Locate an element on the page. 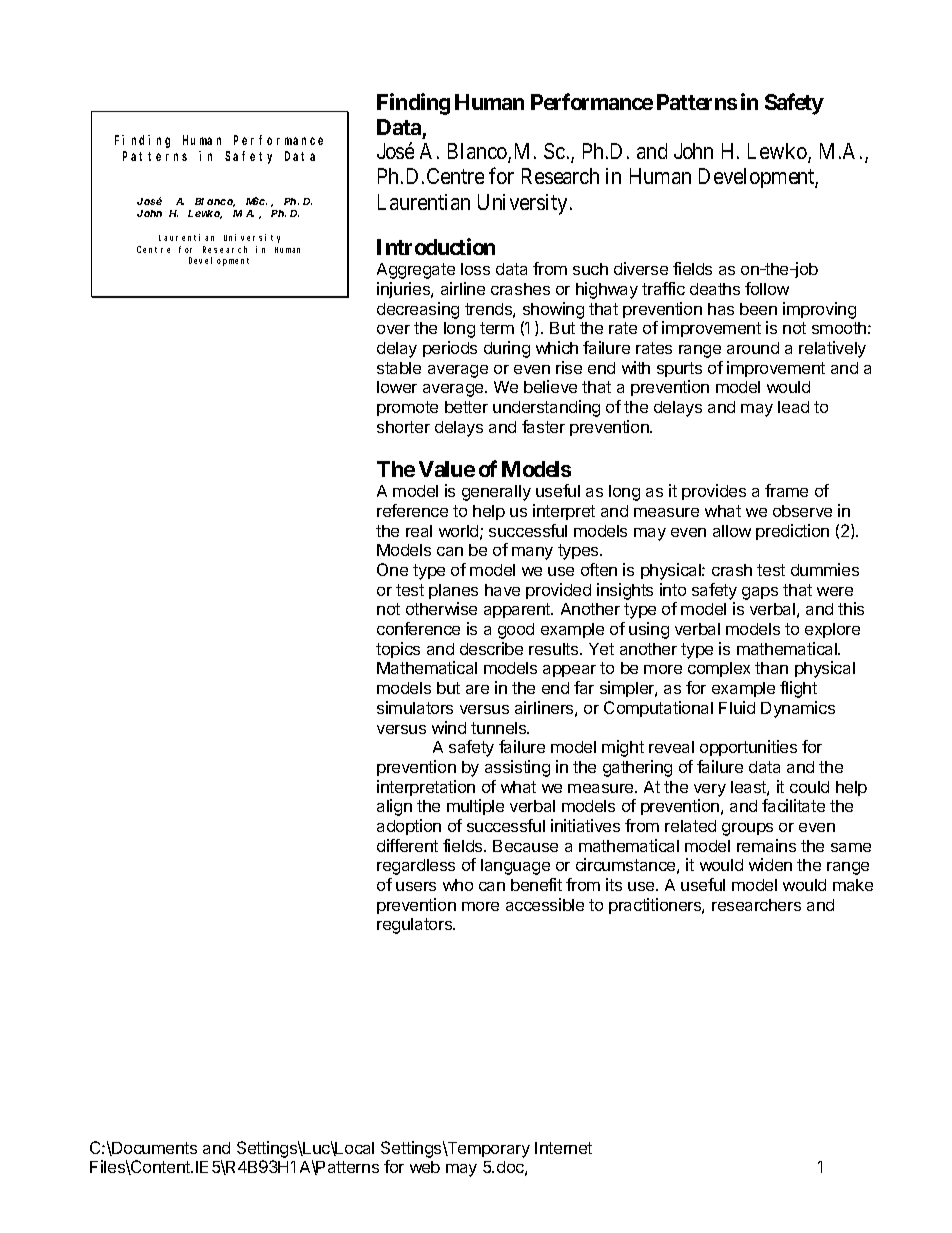  follow is located at coordinates (767, 288).
